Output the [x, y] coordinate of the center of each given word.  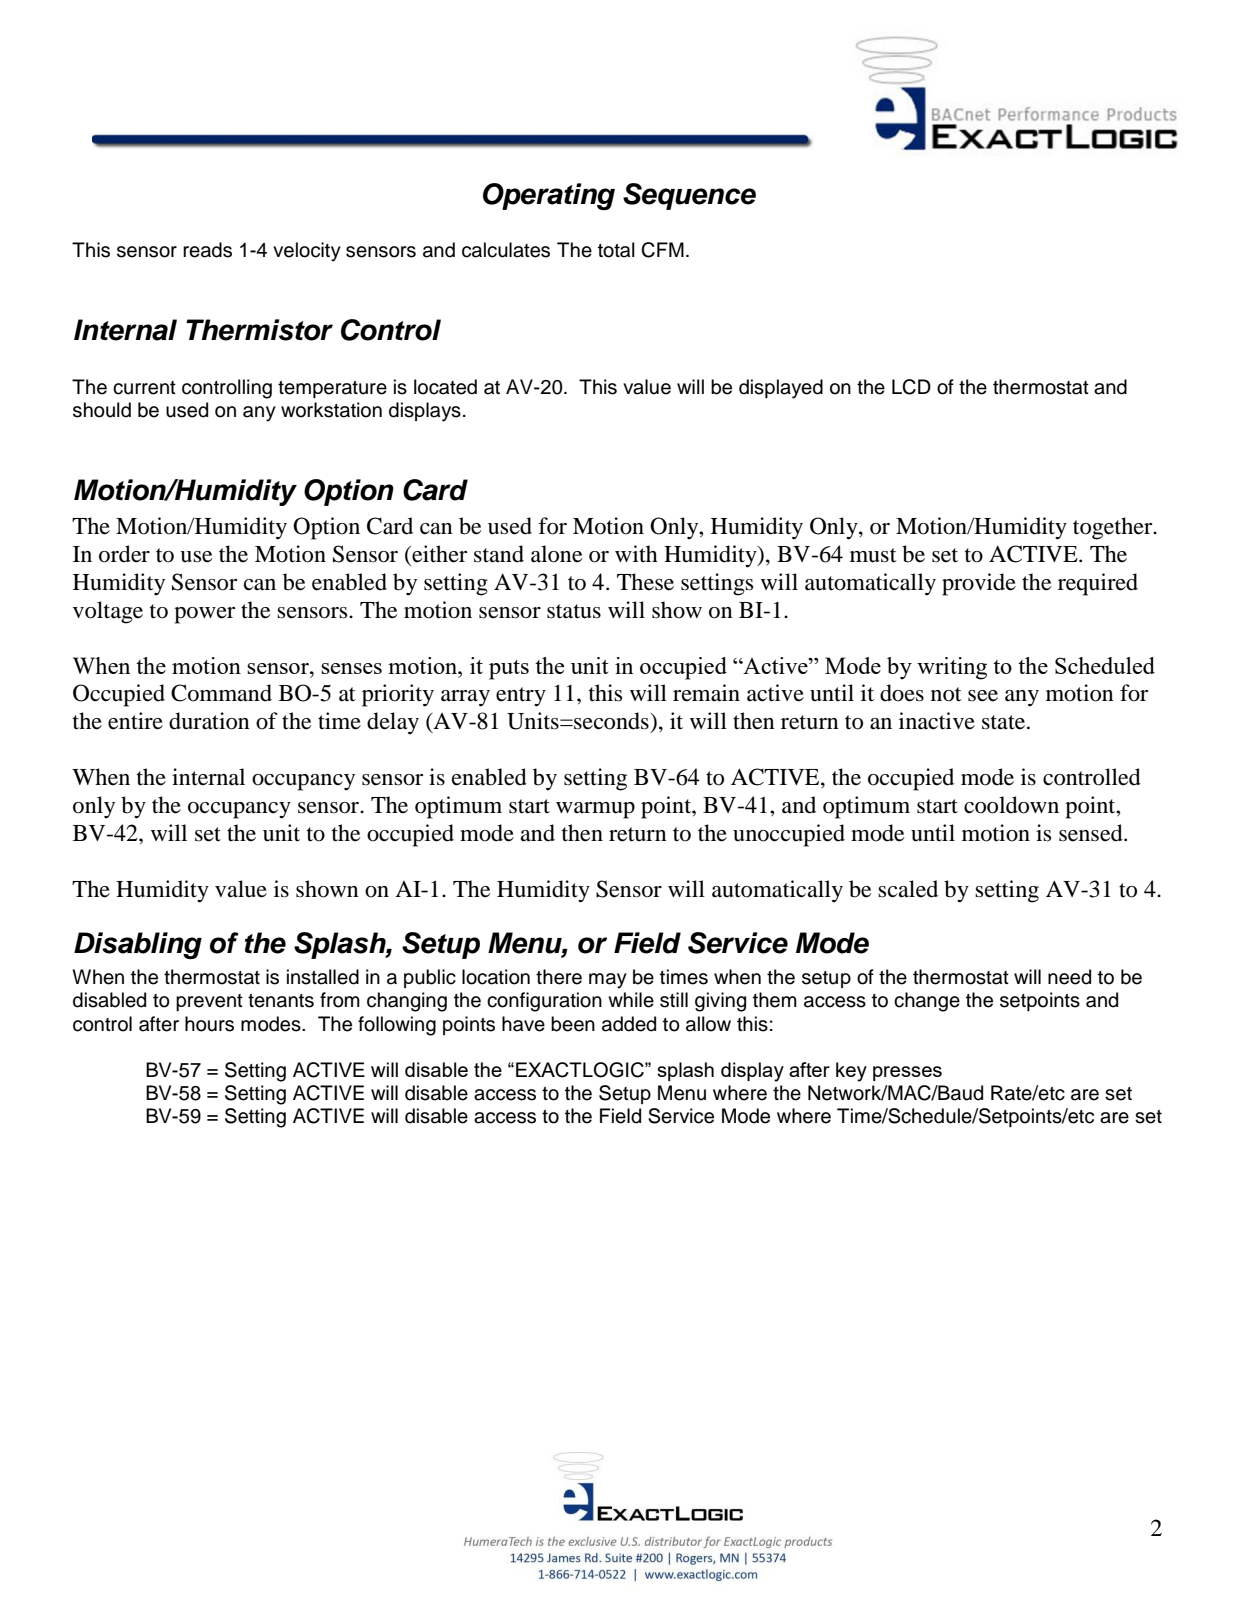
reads [207, 250]
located [445, 387]
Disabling [138, 945]
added [629, 1024]
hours [209, 1024]
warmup [595, 810]
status [574, 611]
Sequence [689, 196]
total [616, 250]
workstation [331, 410]
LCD [911, 387]
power [204, 615]
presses [907, 1073]
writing [952, 668]
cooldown [1011, 805]
